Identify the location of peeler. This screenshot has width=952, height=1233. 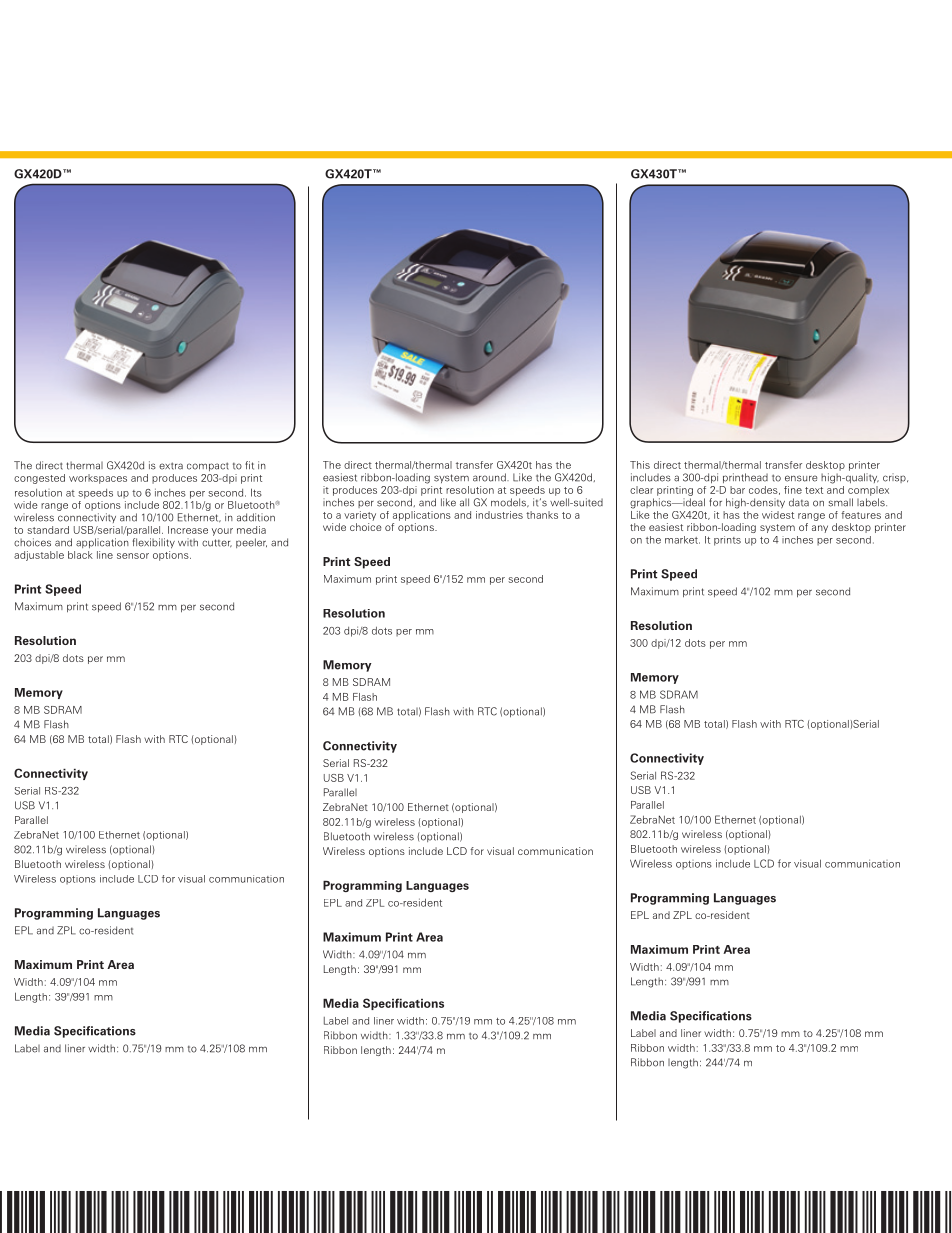
(251, 543).
